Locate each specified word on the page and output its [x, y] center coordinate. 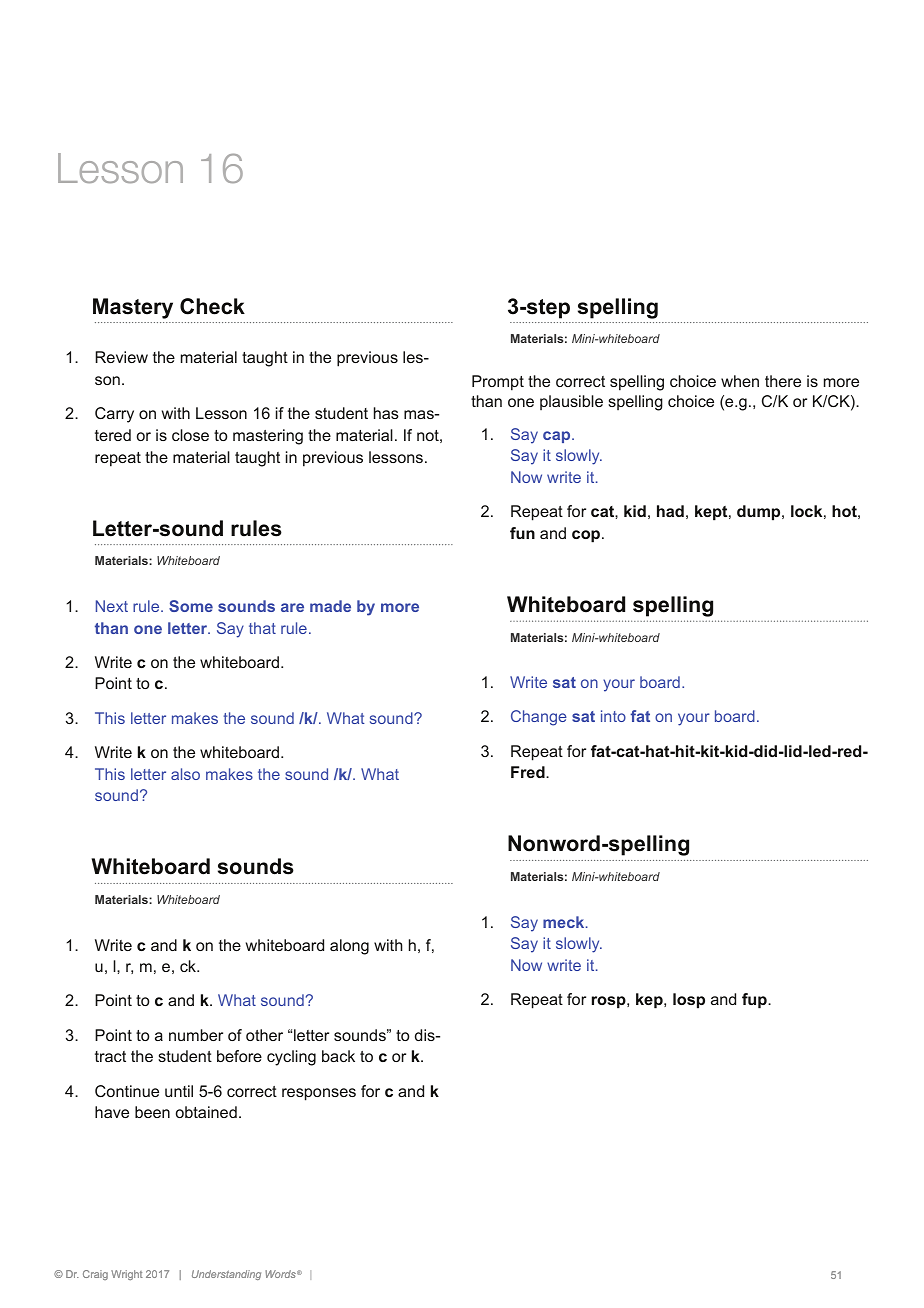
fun [522, 533]
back [338, 1056]
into [613, 716]
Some [191, 606]
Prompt [498, 383]
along [349, 947]
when [740, 381]
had [670, 511]
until [179, 1091]
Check [212, 306]
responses [319, 1094]
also [185, 774]
